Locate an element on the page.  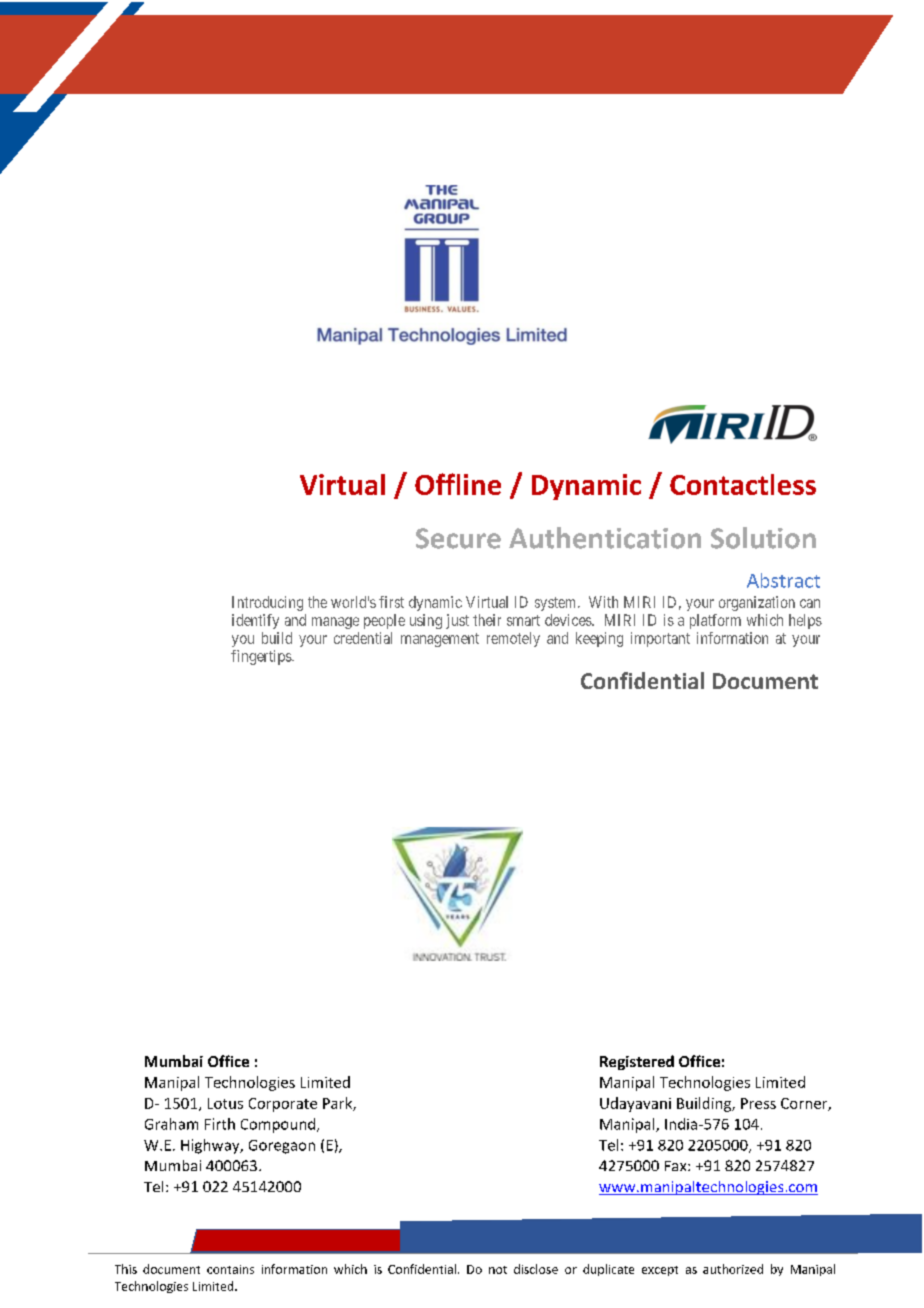
Introducing is located at coordinates (267, 603).
